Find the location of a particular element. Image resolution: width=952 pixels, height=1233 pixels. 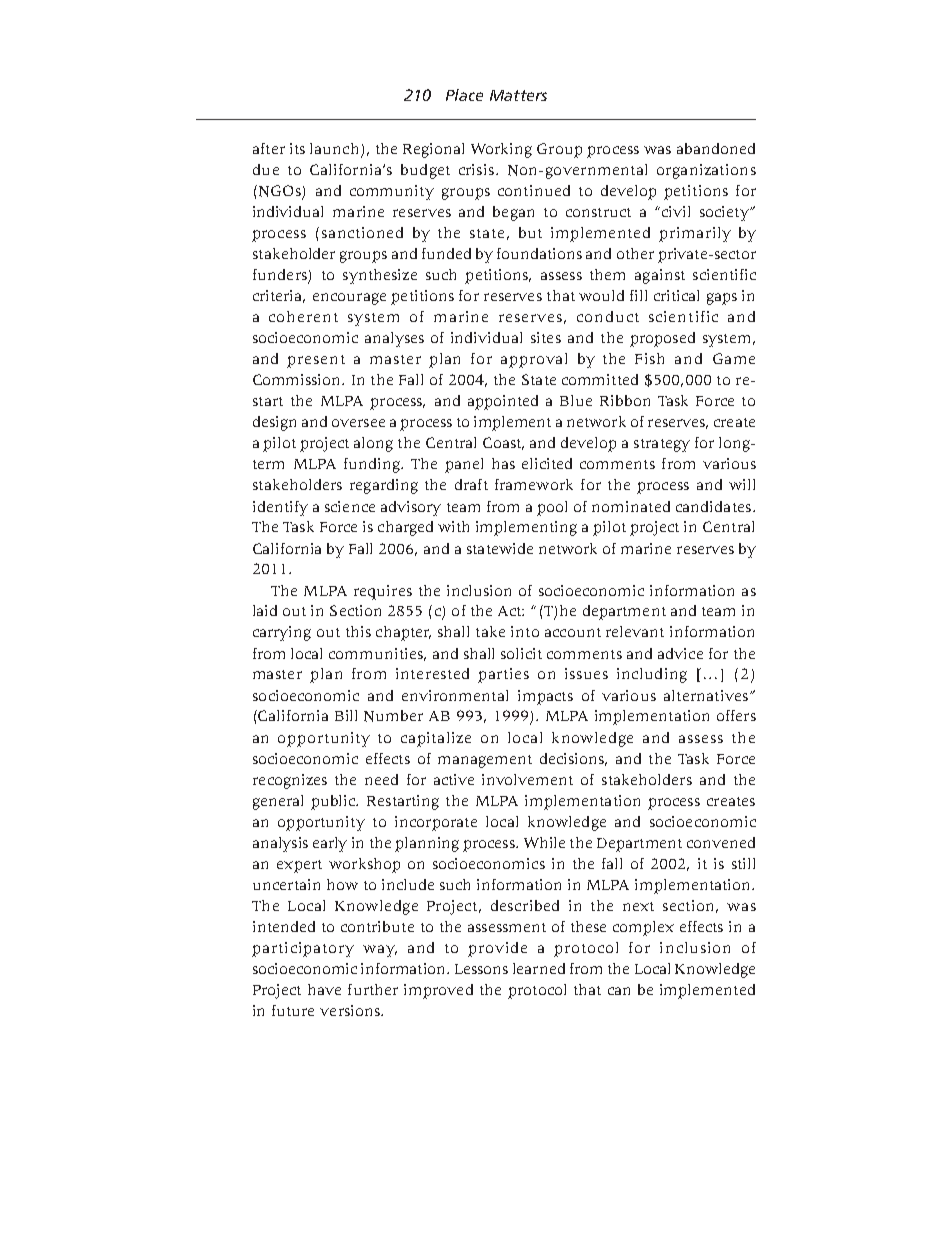

abandoned is located at coordinates (716, 148).
